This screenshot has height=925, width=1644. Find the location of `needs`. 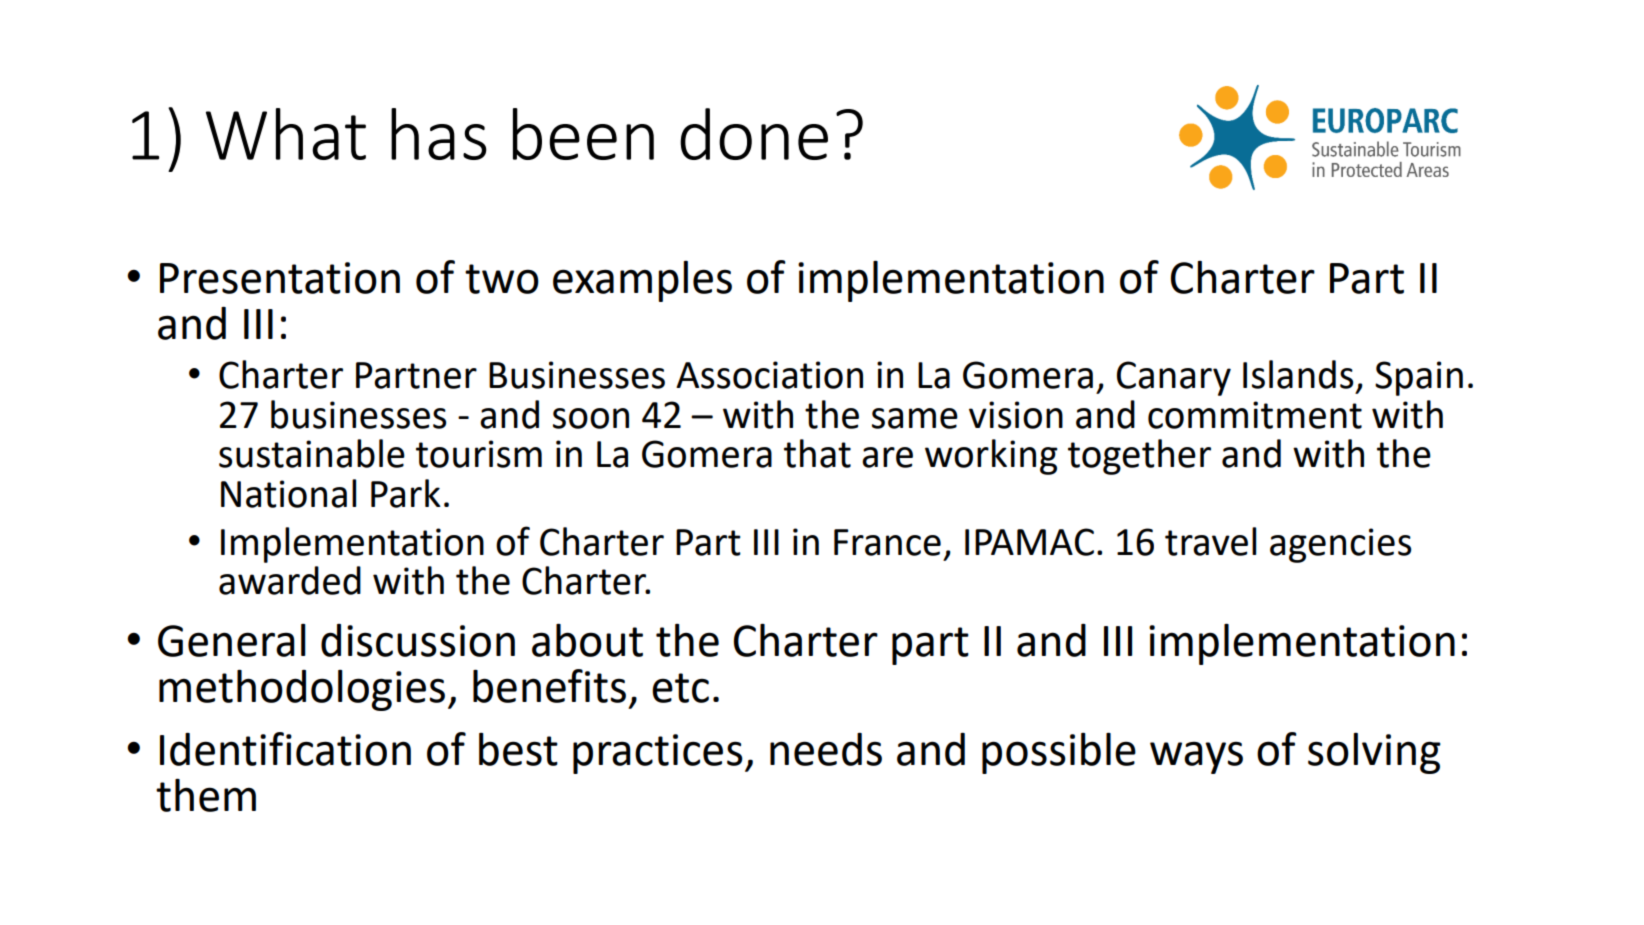

needs is located at coordinates (826, 749).
